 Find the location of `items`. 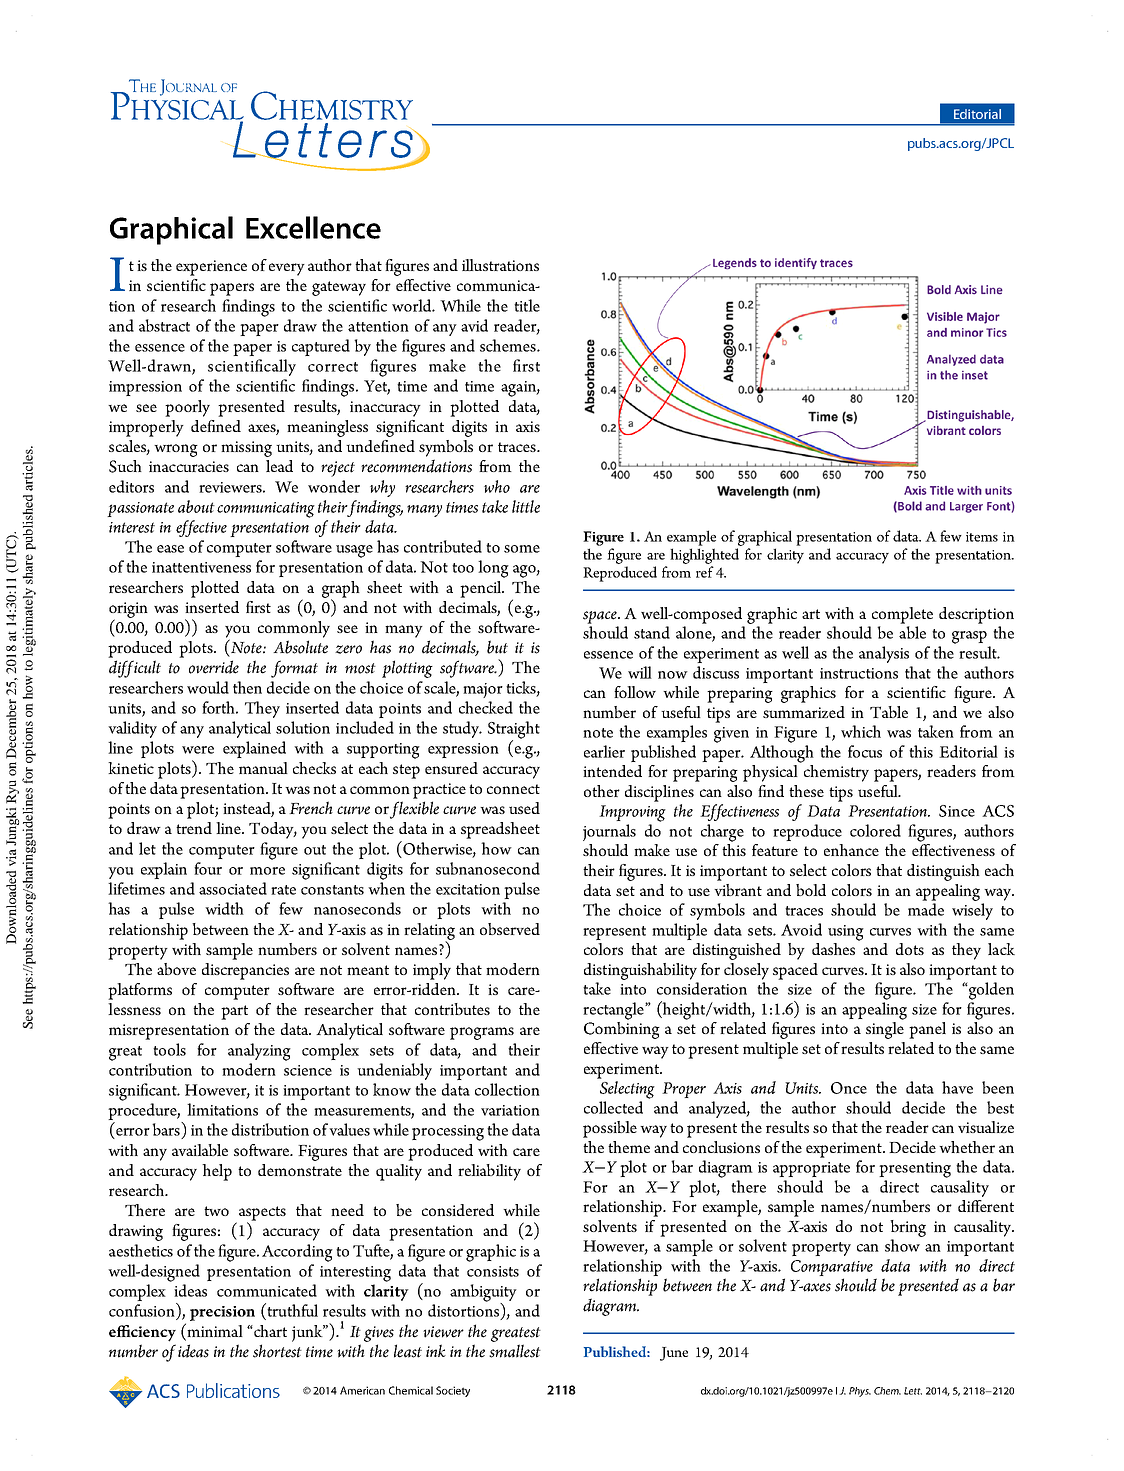

items is located at coordinates (982, 537).
